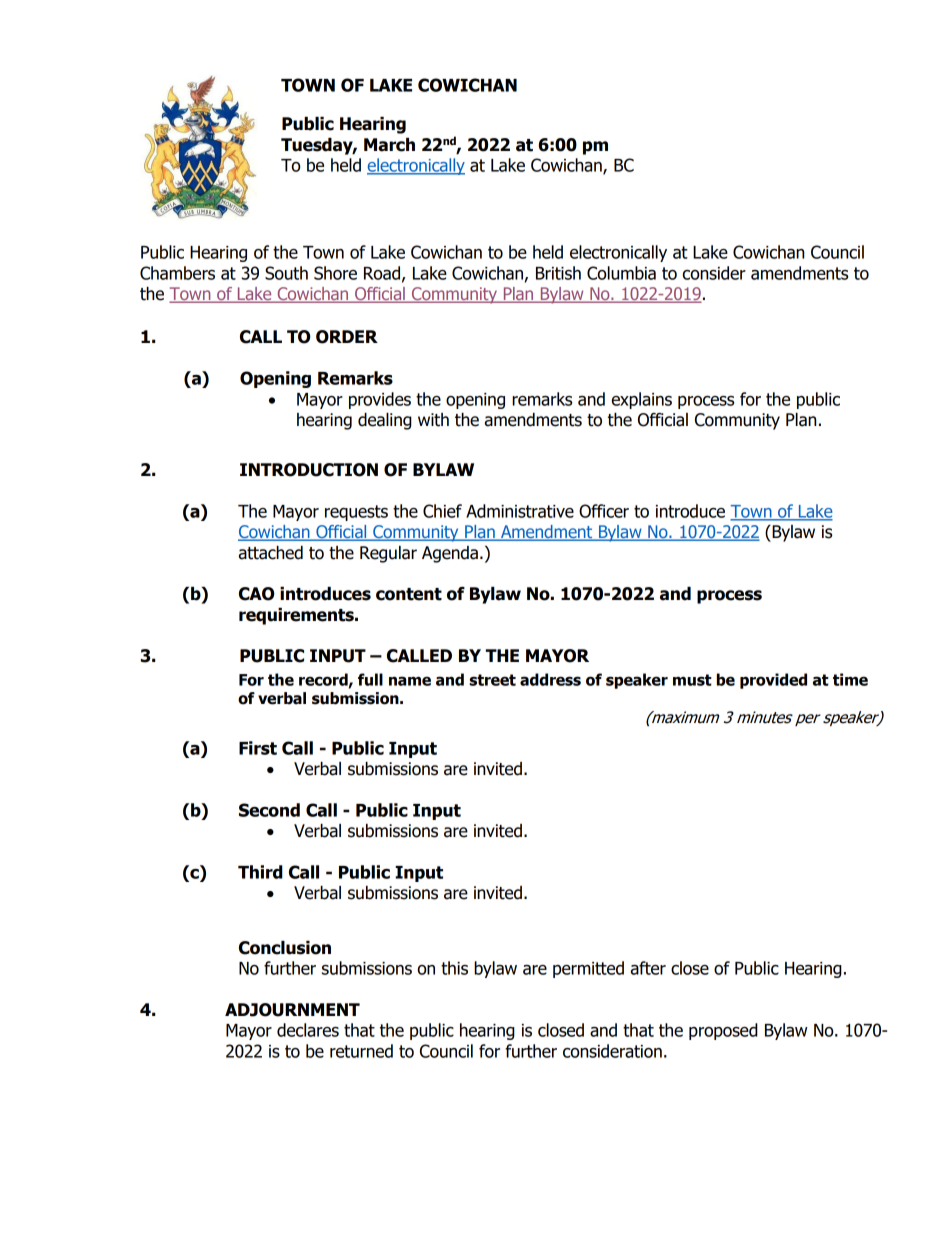 Image resolution: width=952 pixels, height=1233 pixels. Describe the element at coordinates (454, 968) in the document. I see `this` at that location.
